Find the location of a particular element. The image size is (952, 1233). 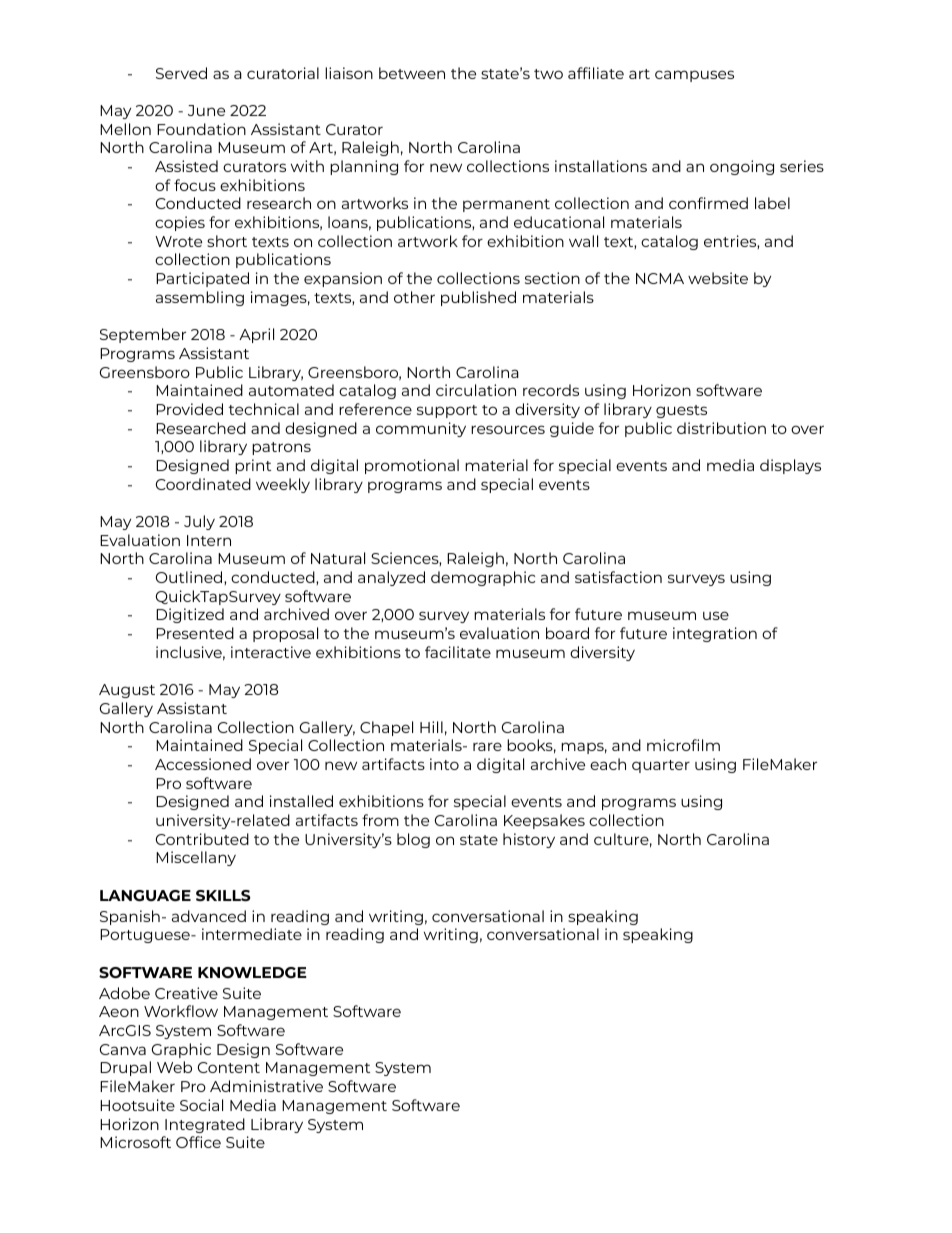

campuses is located at coordinates (694, 76).
